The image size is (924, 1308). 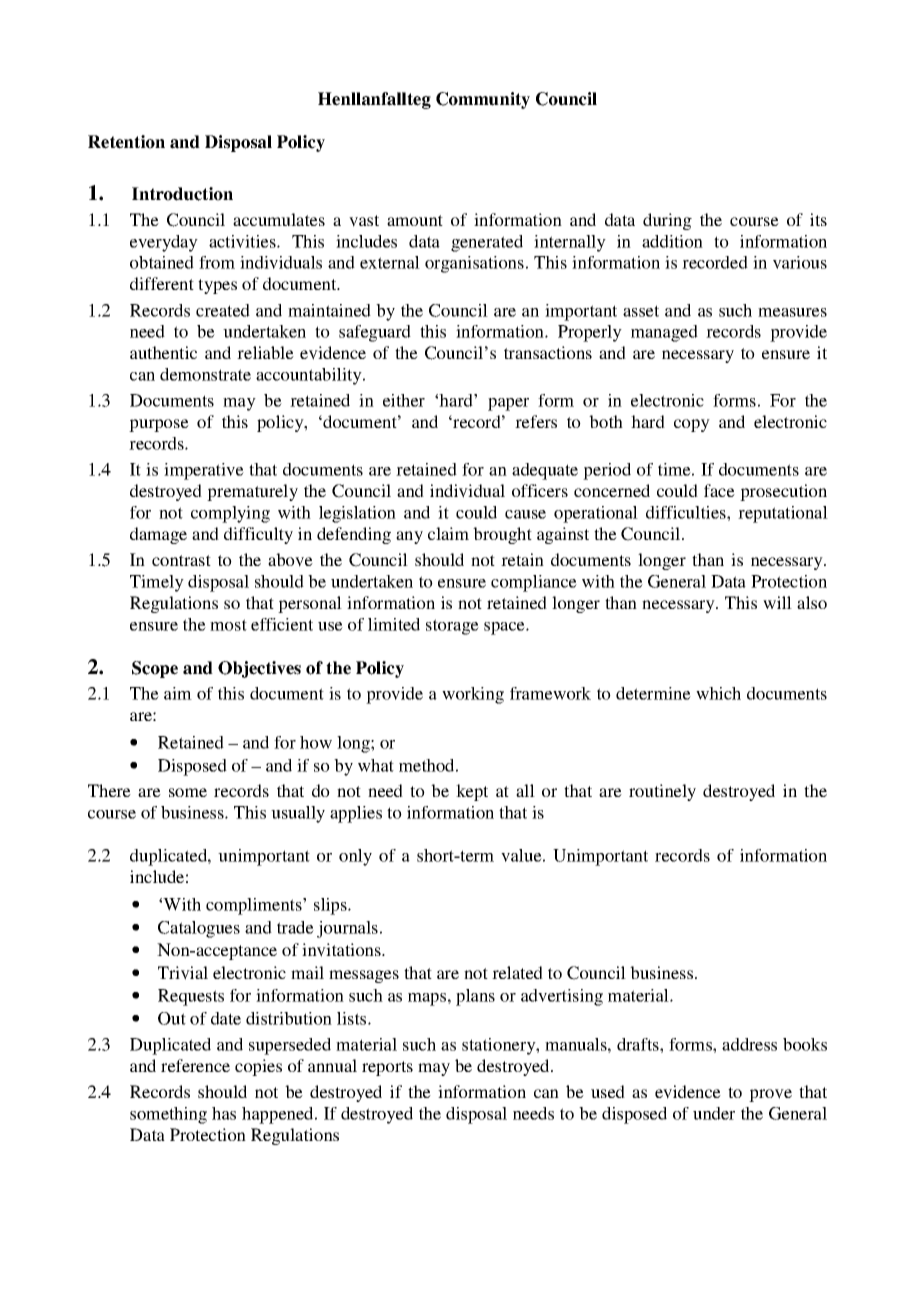 I want to click on Retention, so click(x=126, y=142).
